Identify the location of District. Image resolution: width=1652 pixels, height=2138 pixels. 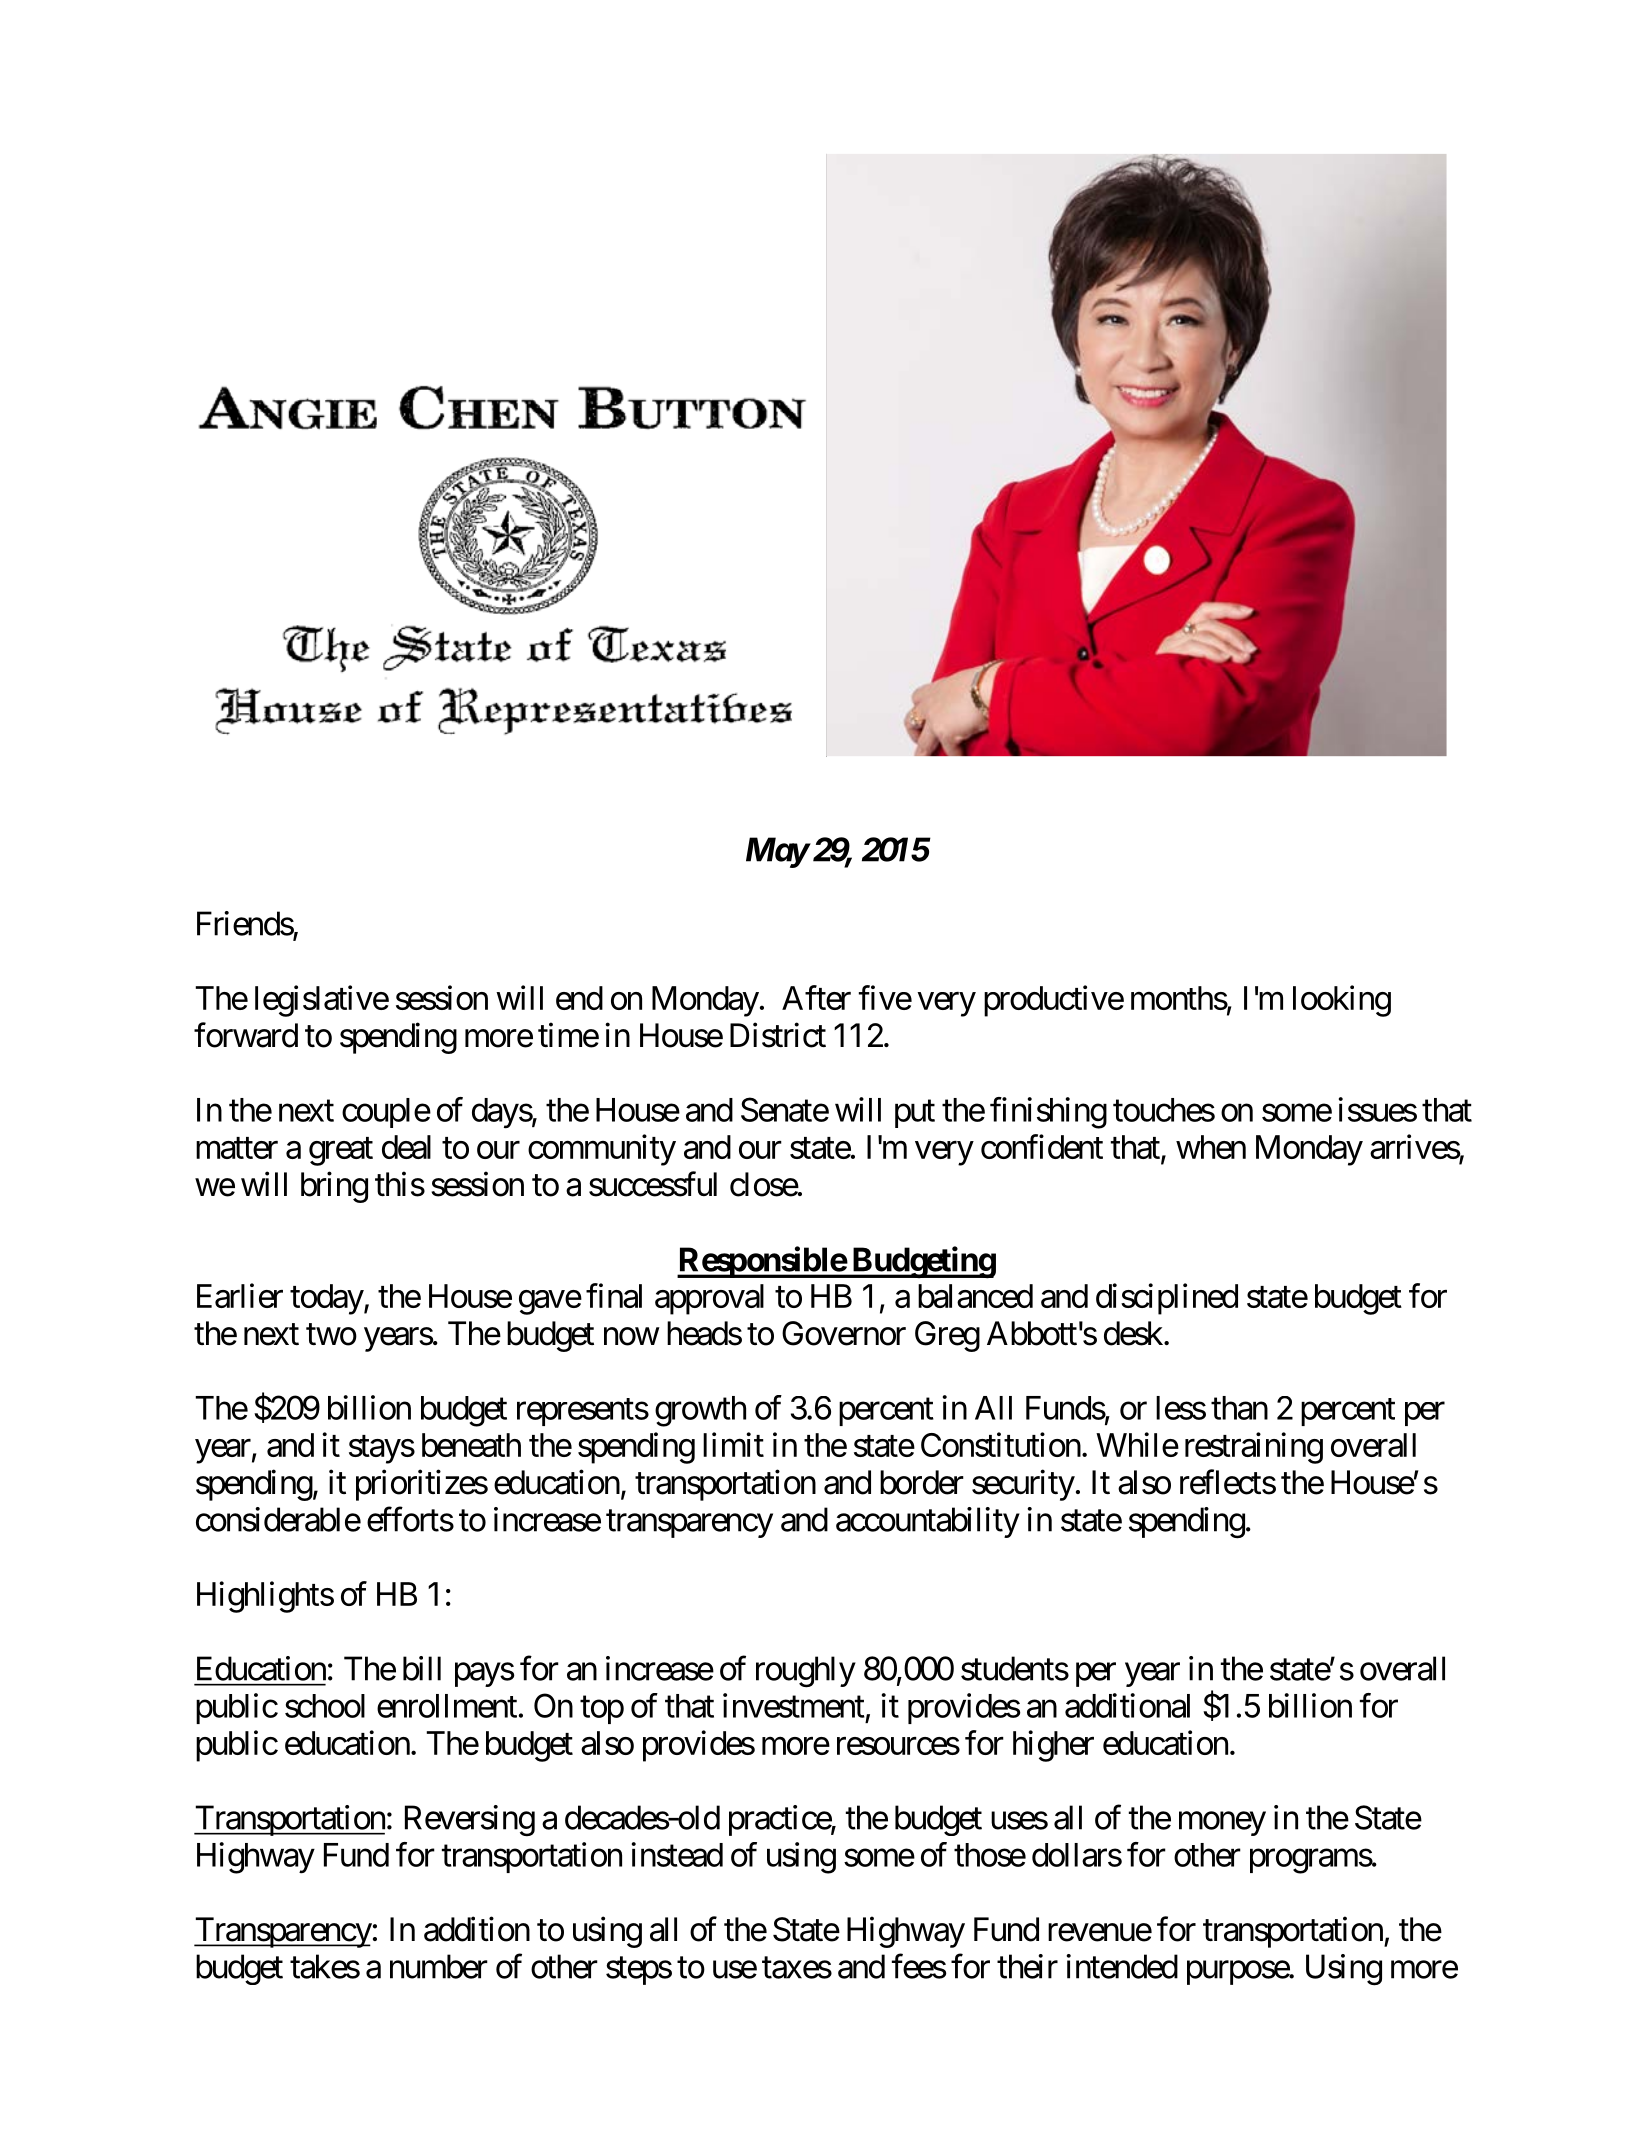
(778, 1035).
